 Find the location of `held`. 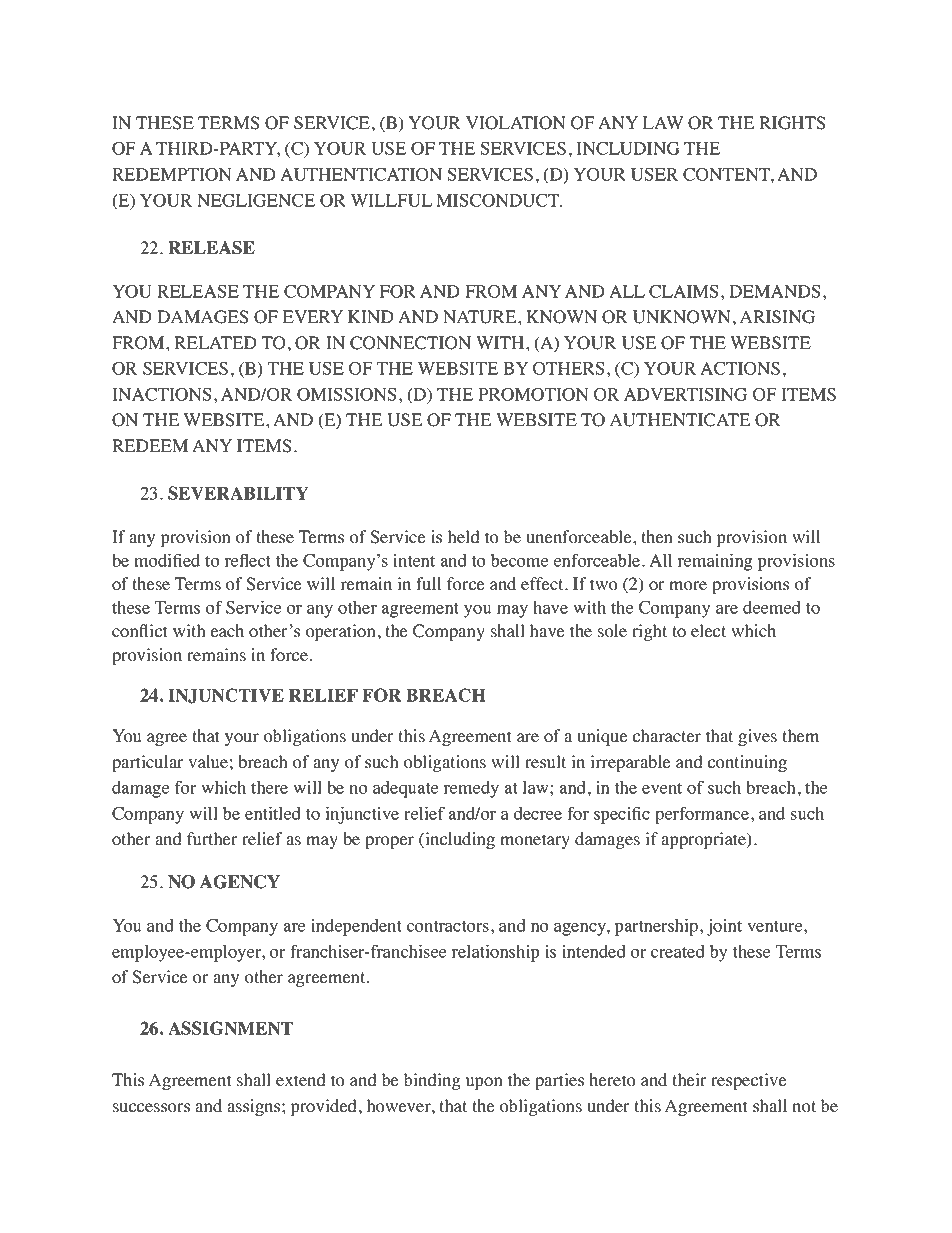

held is located at coordinates (463, 537).
